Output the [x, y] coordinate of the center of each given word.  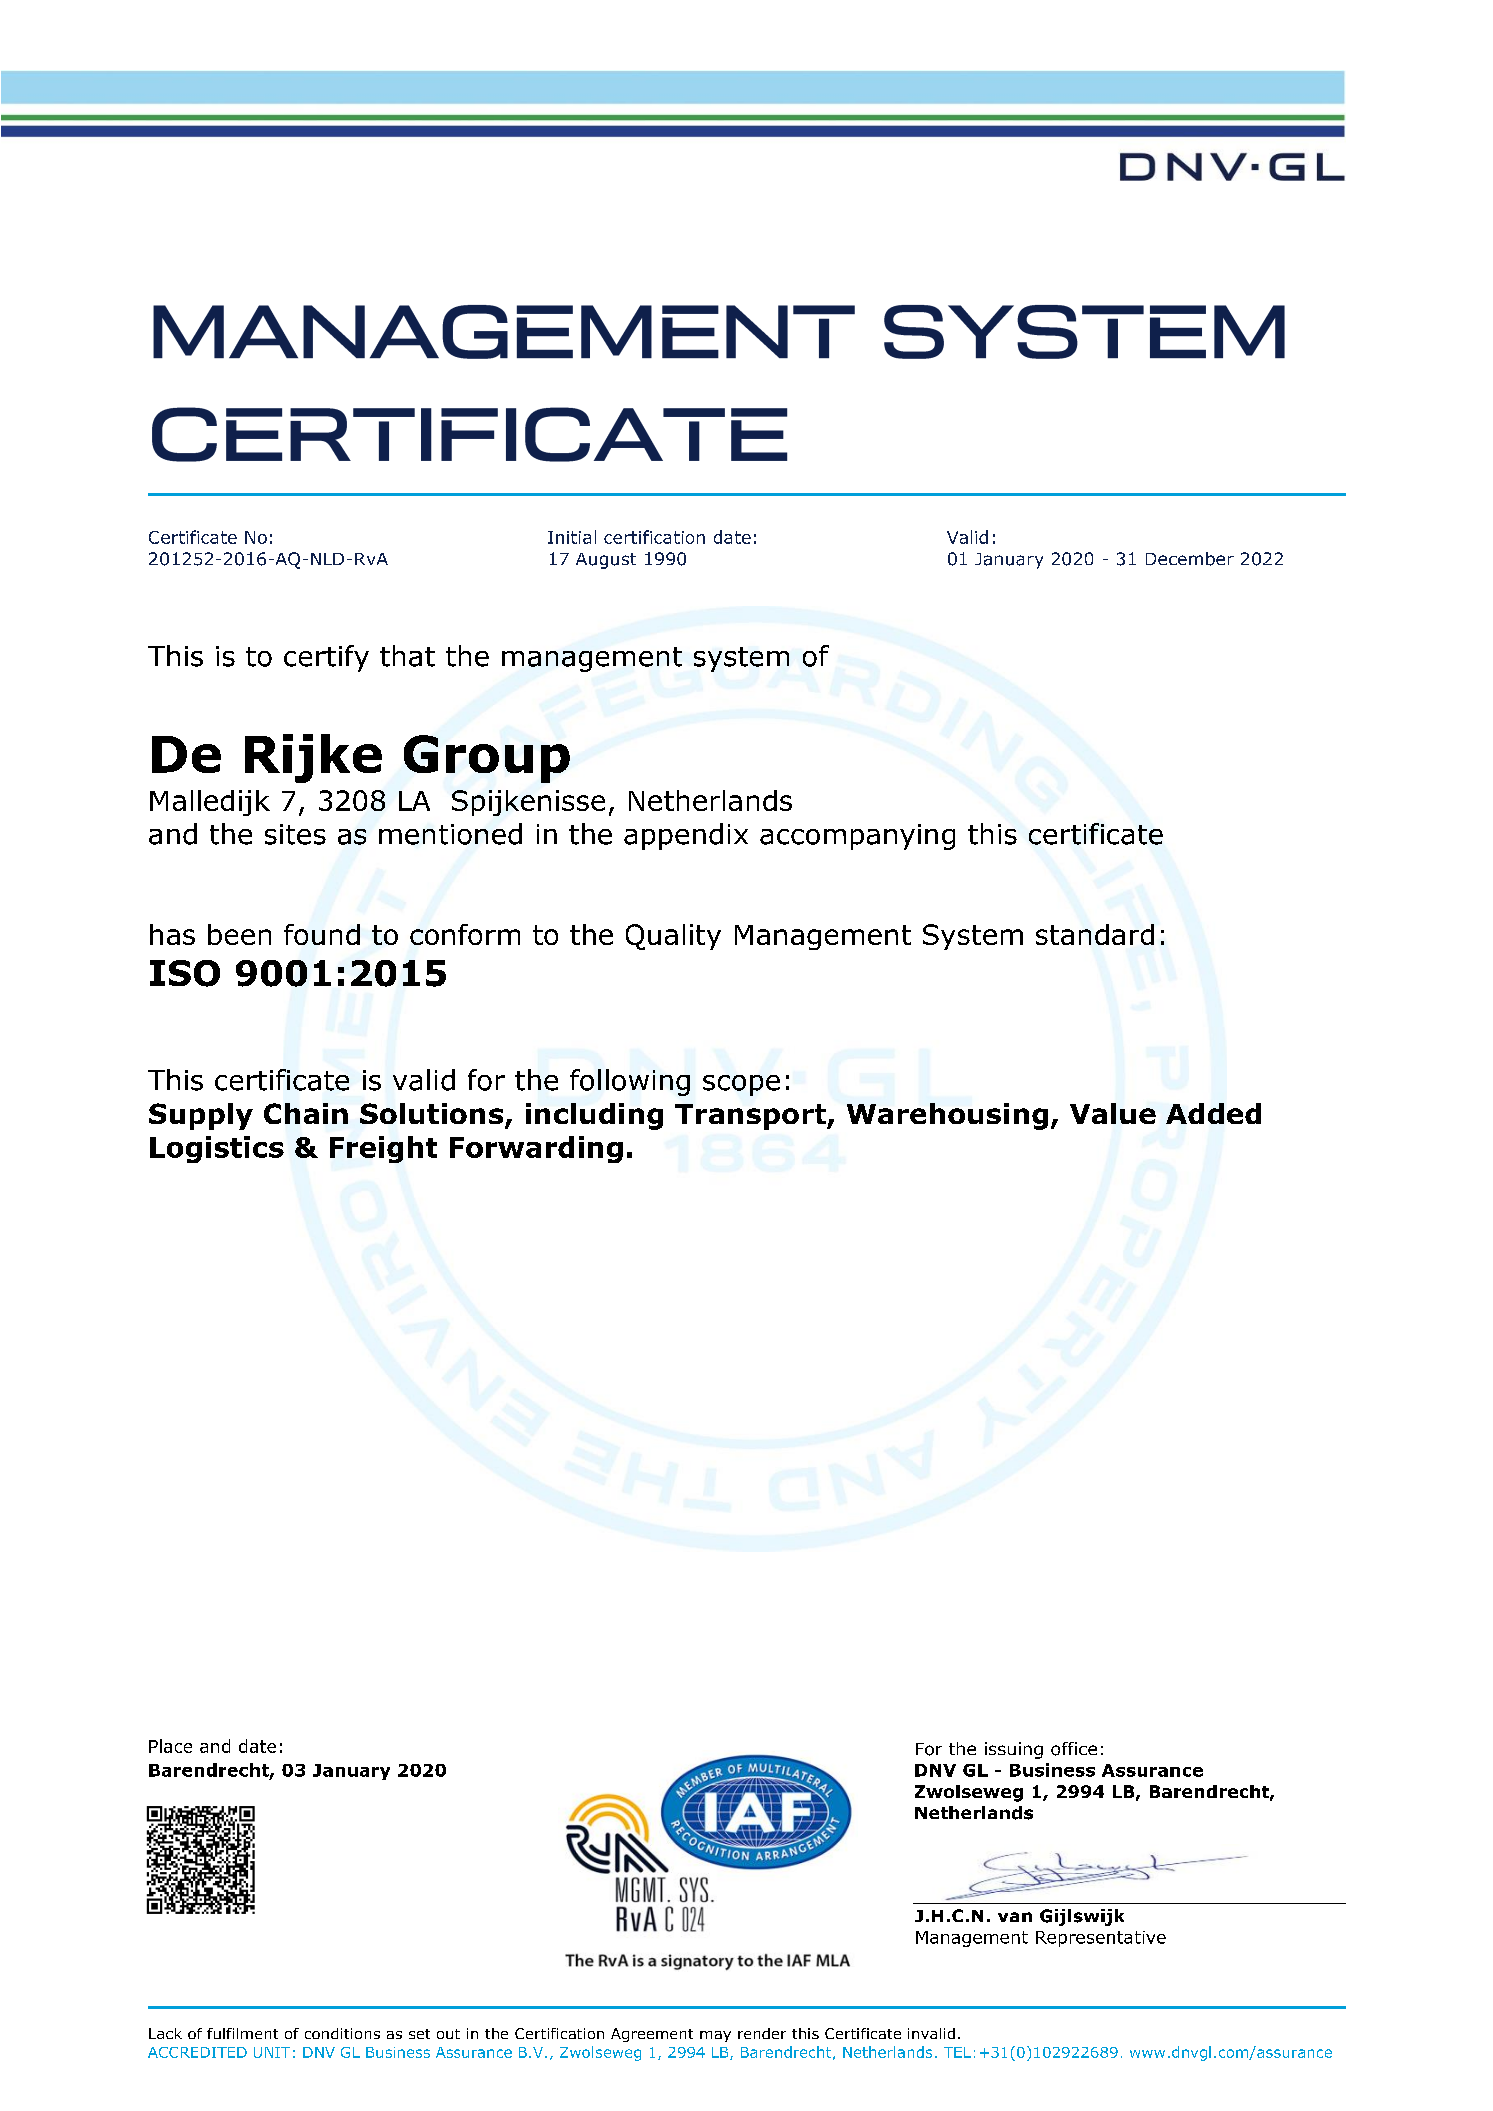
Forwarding [536, 1149]
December [1190, 559]
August [606, 561]
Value [1113, 1113]
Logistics [217, 1149]
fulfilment [242, 2033]
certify [326, 658]
